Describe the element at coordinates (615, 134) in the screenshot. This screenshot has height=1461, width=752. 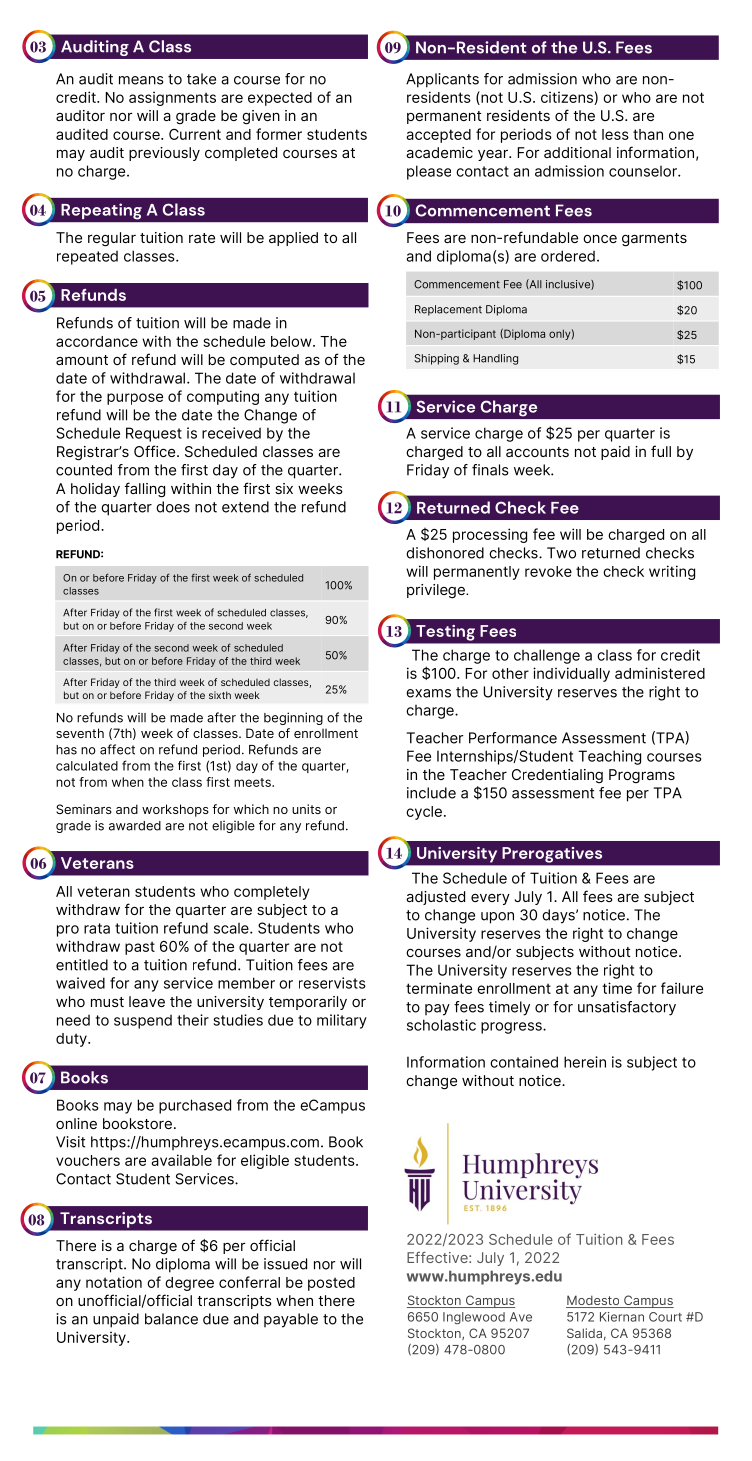
I see `less` at that location.
